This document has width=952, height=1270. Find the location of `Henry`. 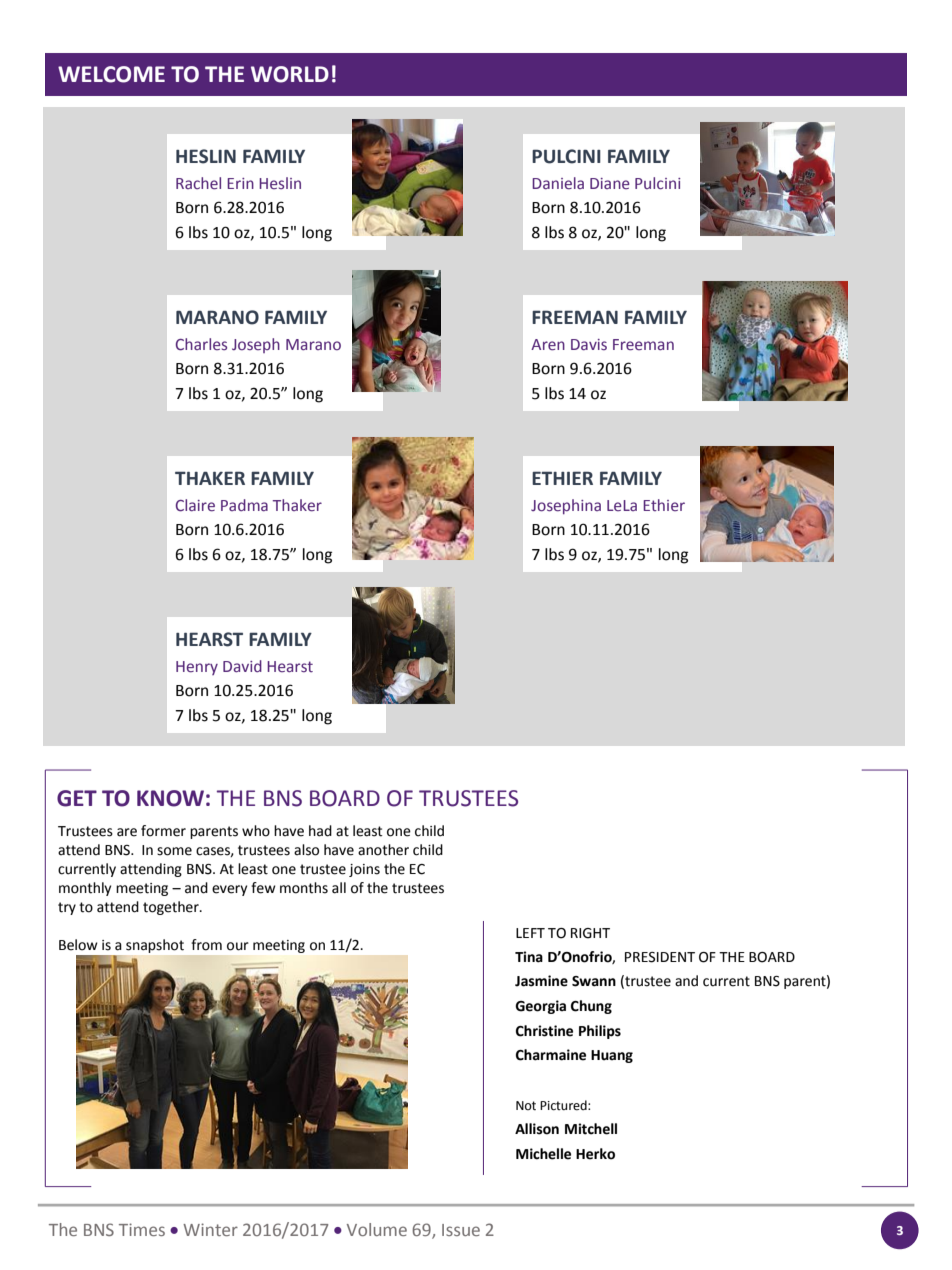

Henry is located at coordinates (197, 668).
